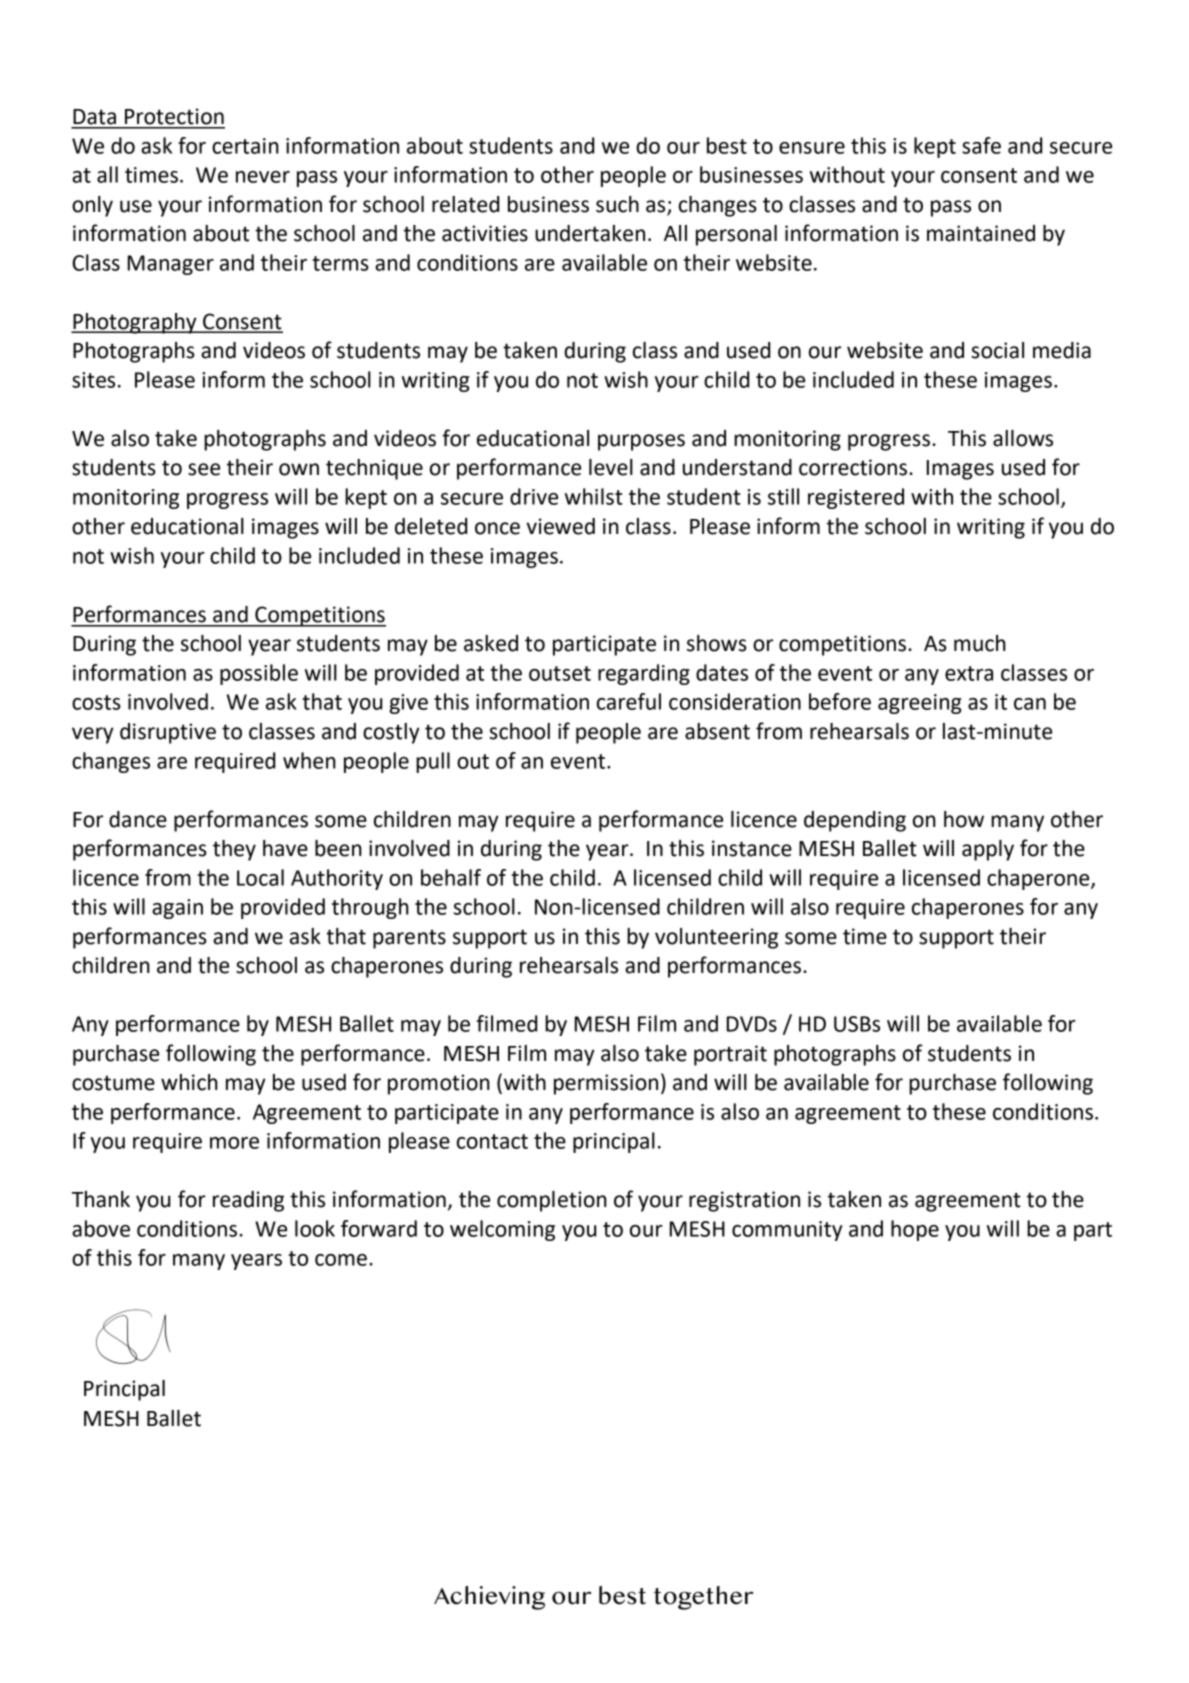 The width and height of the page is (1189, 1683). What do you see at coordinates (1023, 438) in the page?
I see `allows` at bounding box center [1023, 438].
